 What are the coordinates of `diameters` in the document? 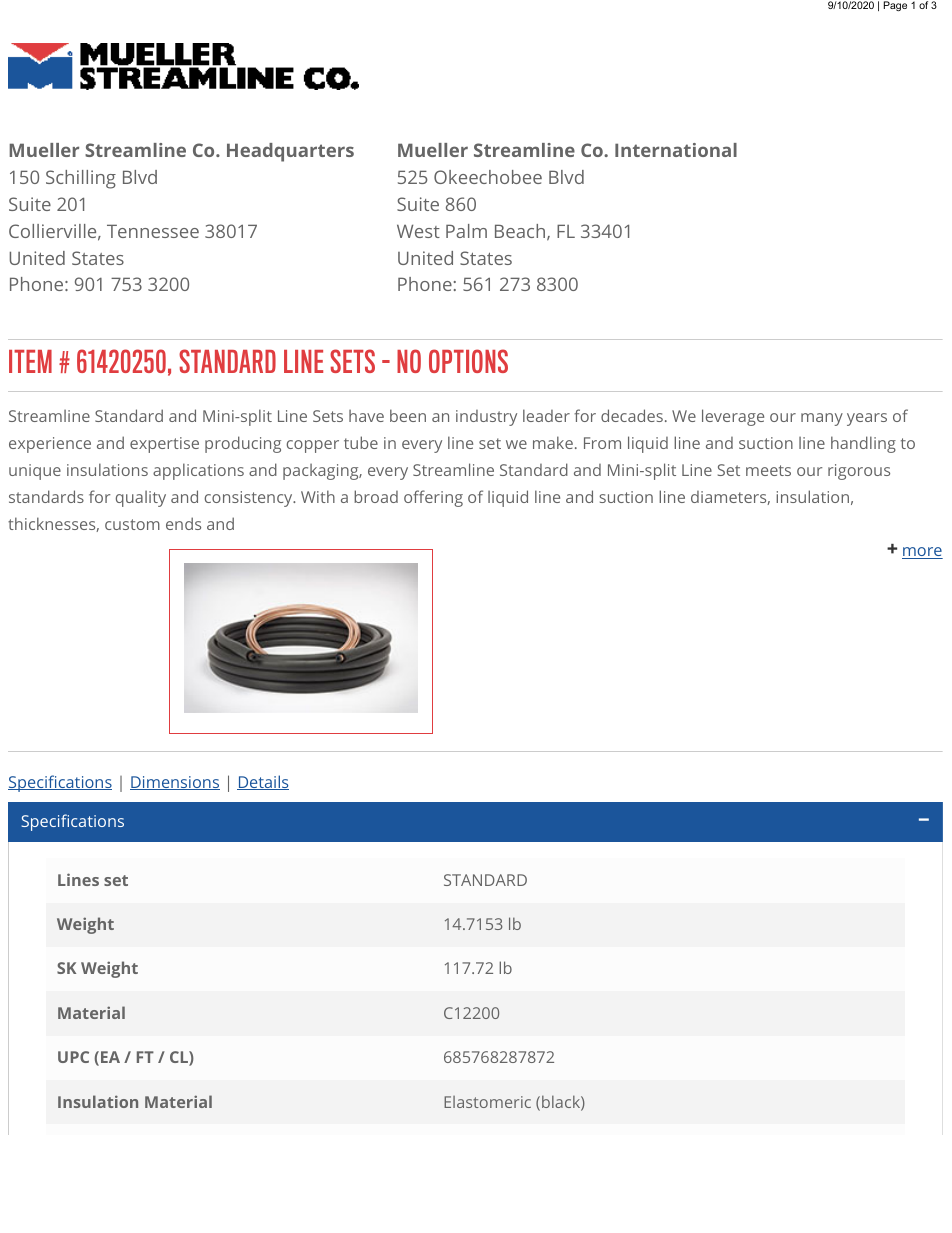 It's located at (729, 498).
